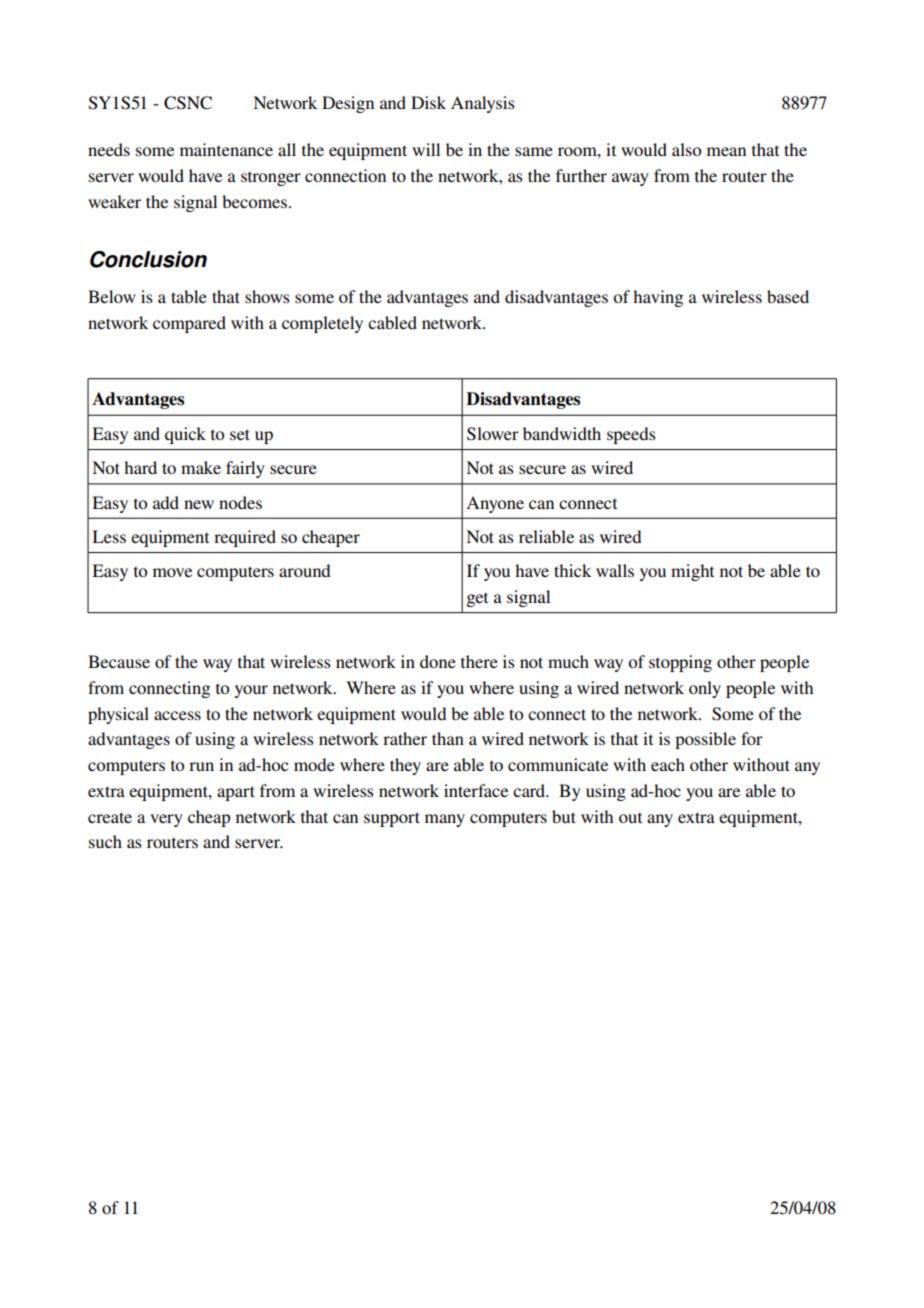 Image resolution: width=924 pixels, height=1308 pixels. What do you see at coordinates (119, 661) in the page?
I see `Because` at bounding box center [119, 661].
